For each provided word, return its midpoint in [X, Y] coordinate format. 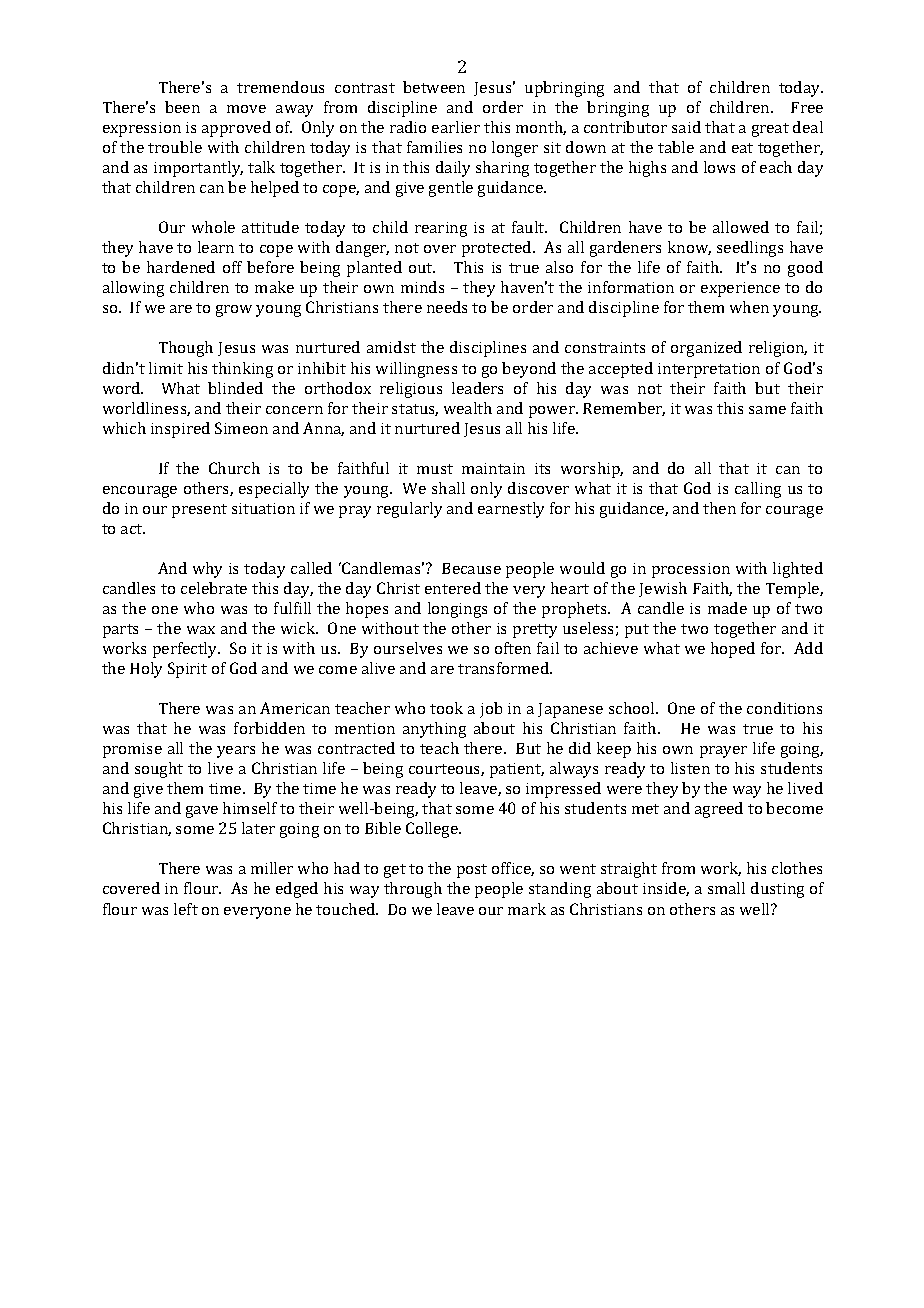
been [182, 107]
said [686, 127]
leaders [477, 388]
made [727, 608]
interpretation [709, 370]
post [472, 871]
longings [457, 610]
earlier [456, 127]
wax [201, 630]
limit [166, 368]
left [186, 909]
